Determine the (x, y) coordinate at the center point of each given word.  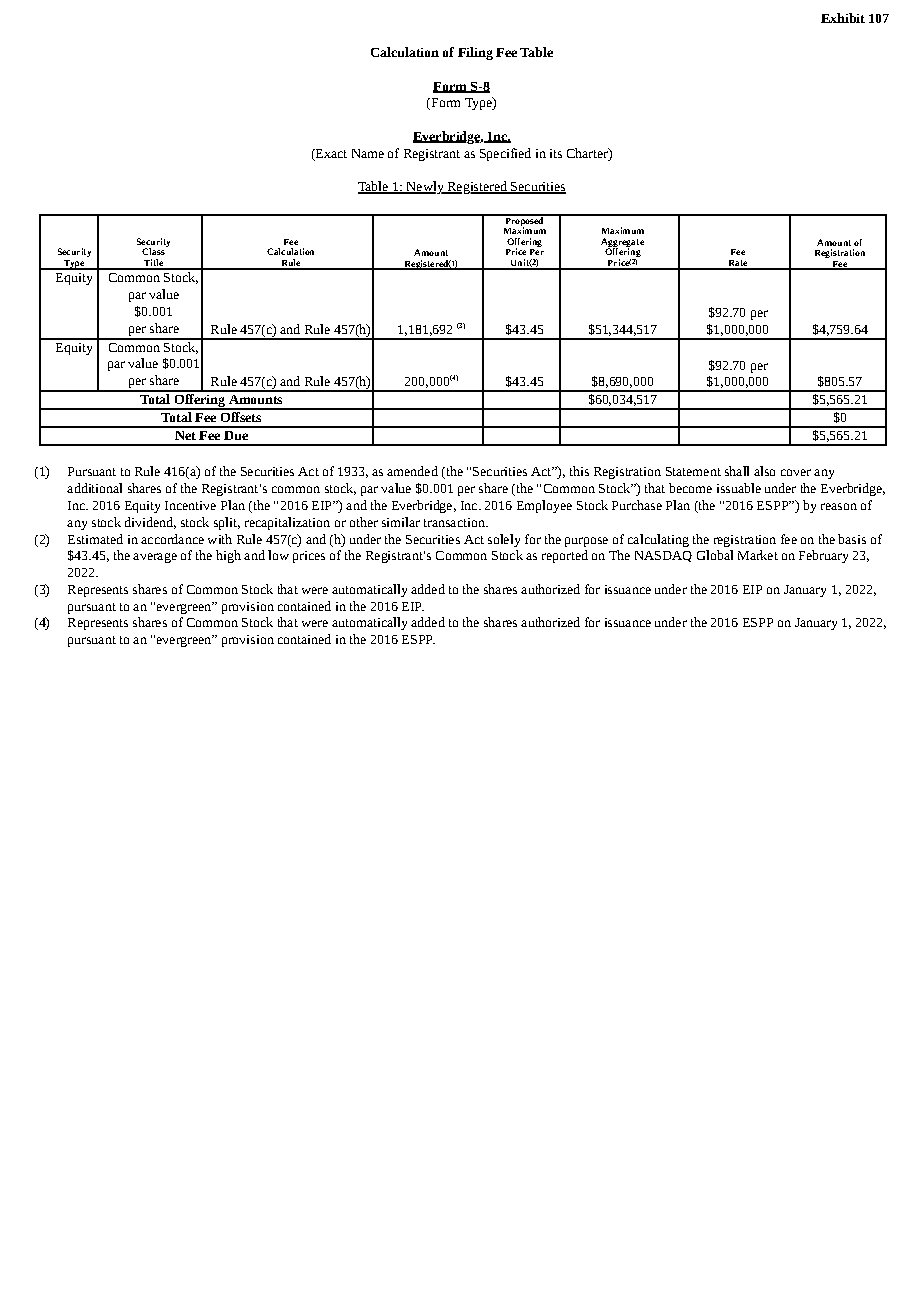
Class (154, 250)
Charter (588, 153)
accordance (172, 539)
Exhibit (843, 18)
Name (368, 153)
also (764, 471)
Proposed (524, 221)
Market (758, 555)
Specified (505, 154)
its (556, 153)
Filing (475, 53)
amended (412, 471)
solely (504, 540)
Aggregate (622, 243)
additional (94, 488)
